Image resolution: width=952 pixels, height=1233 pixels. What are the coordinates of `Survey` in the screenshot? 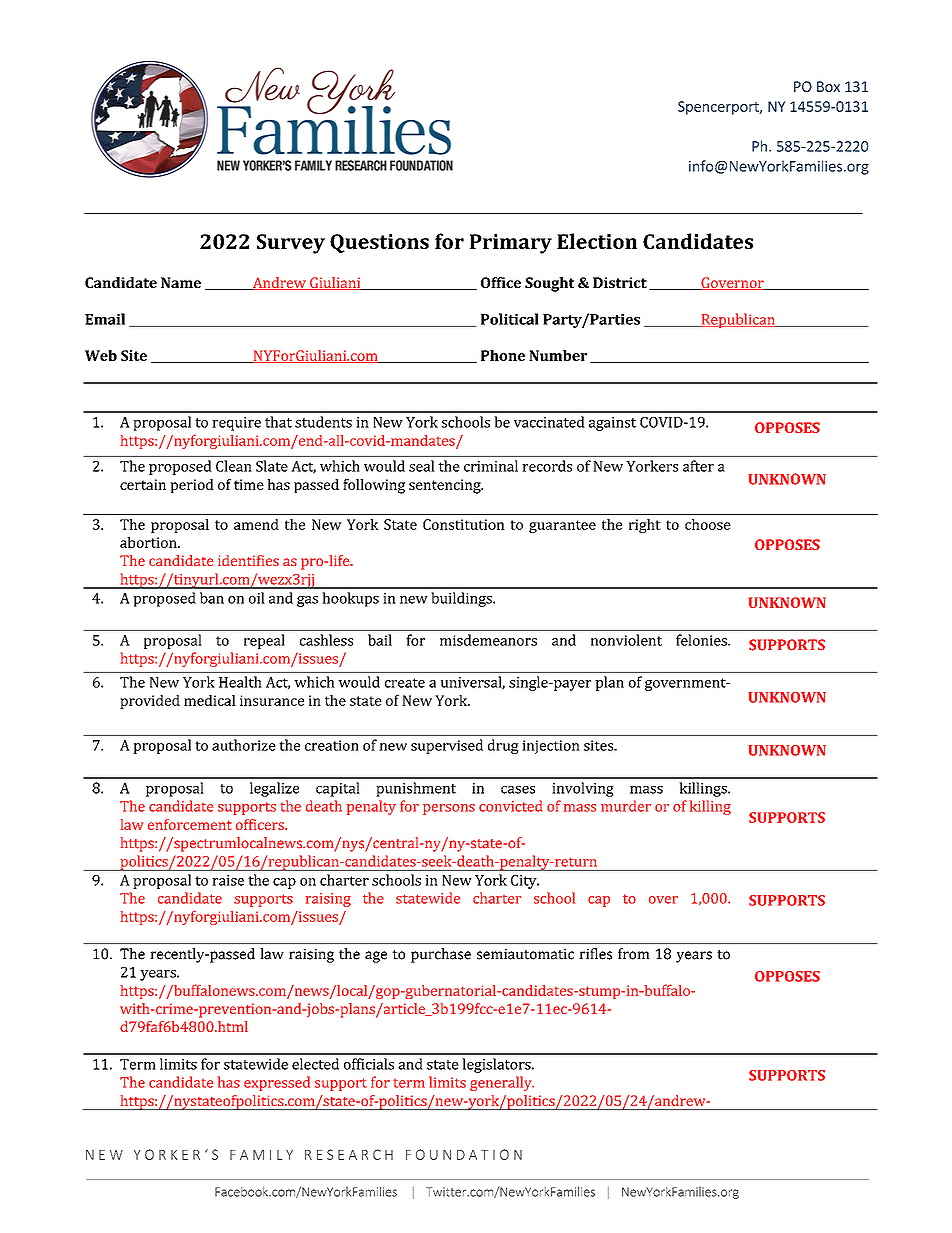 It's located at (291, 244).
